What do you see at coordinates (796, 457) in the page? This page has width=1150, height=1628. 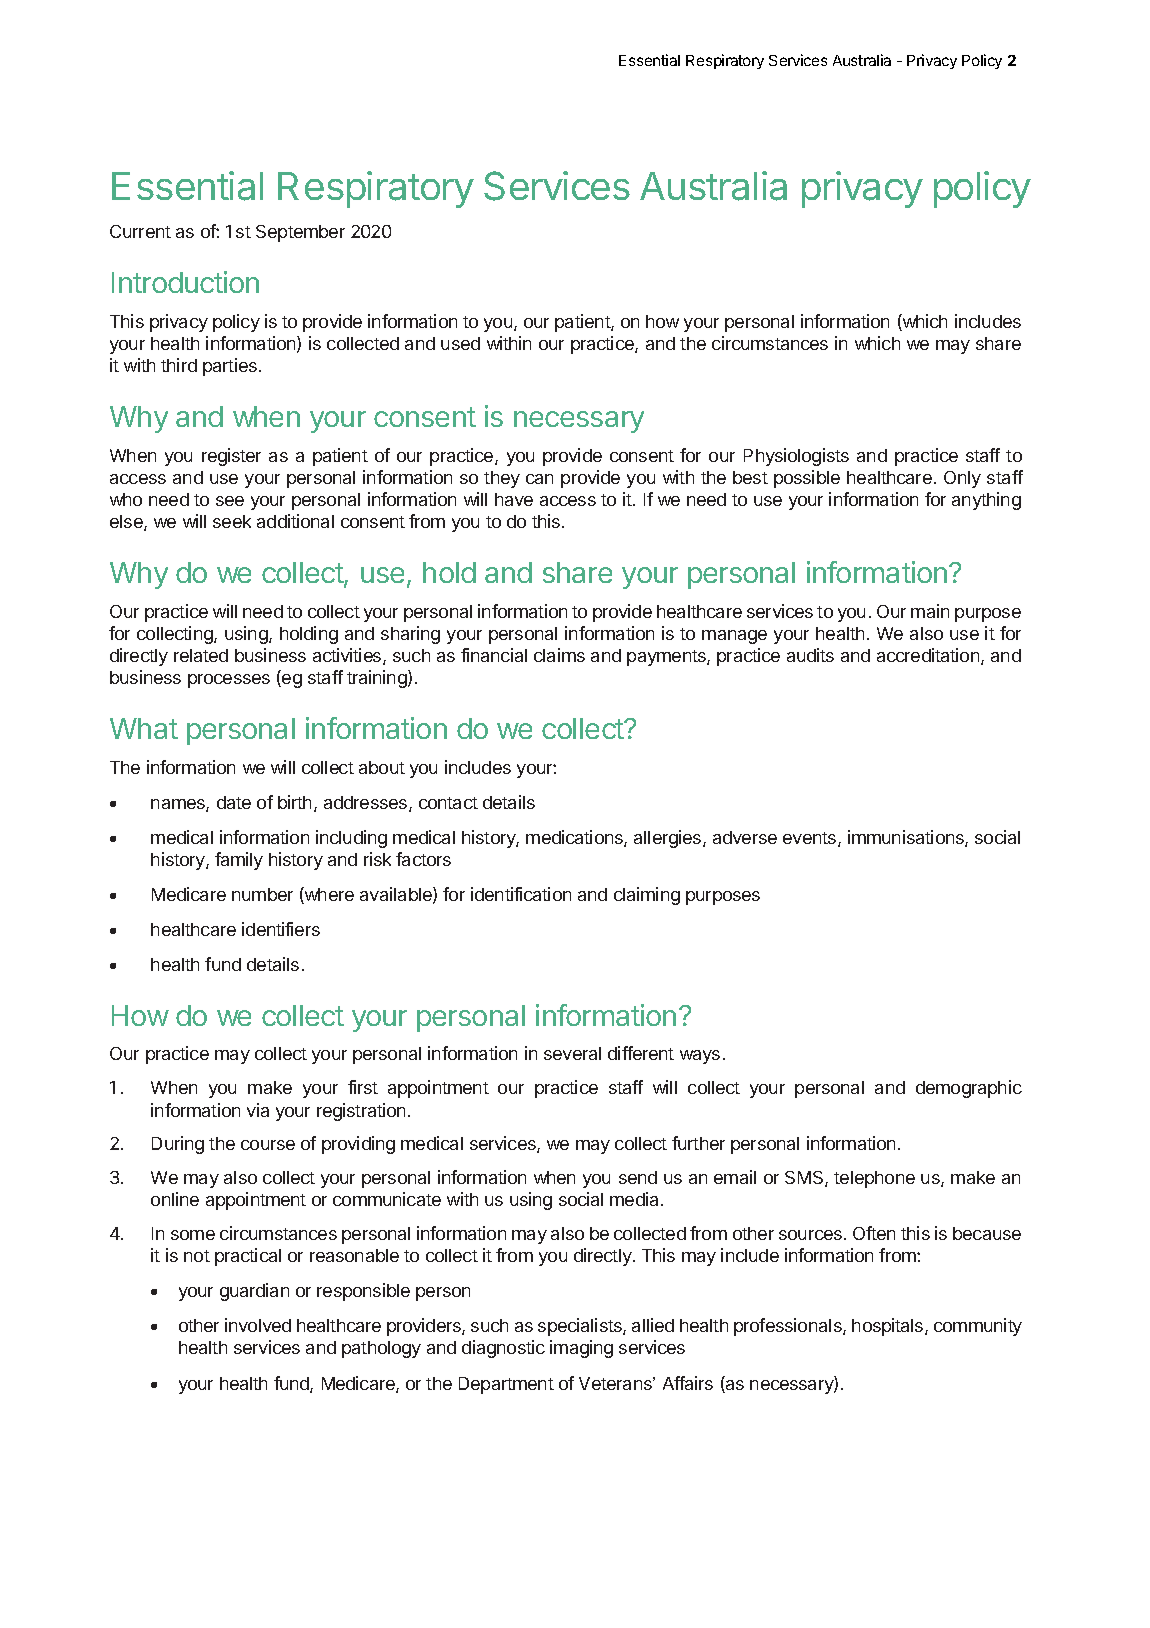 I see `Physiologists` at bounding box center [796, 457].
